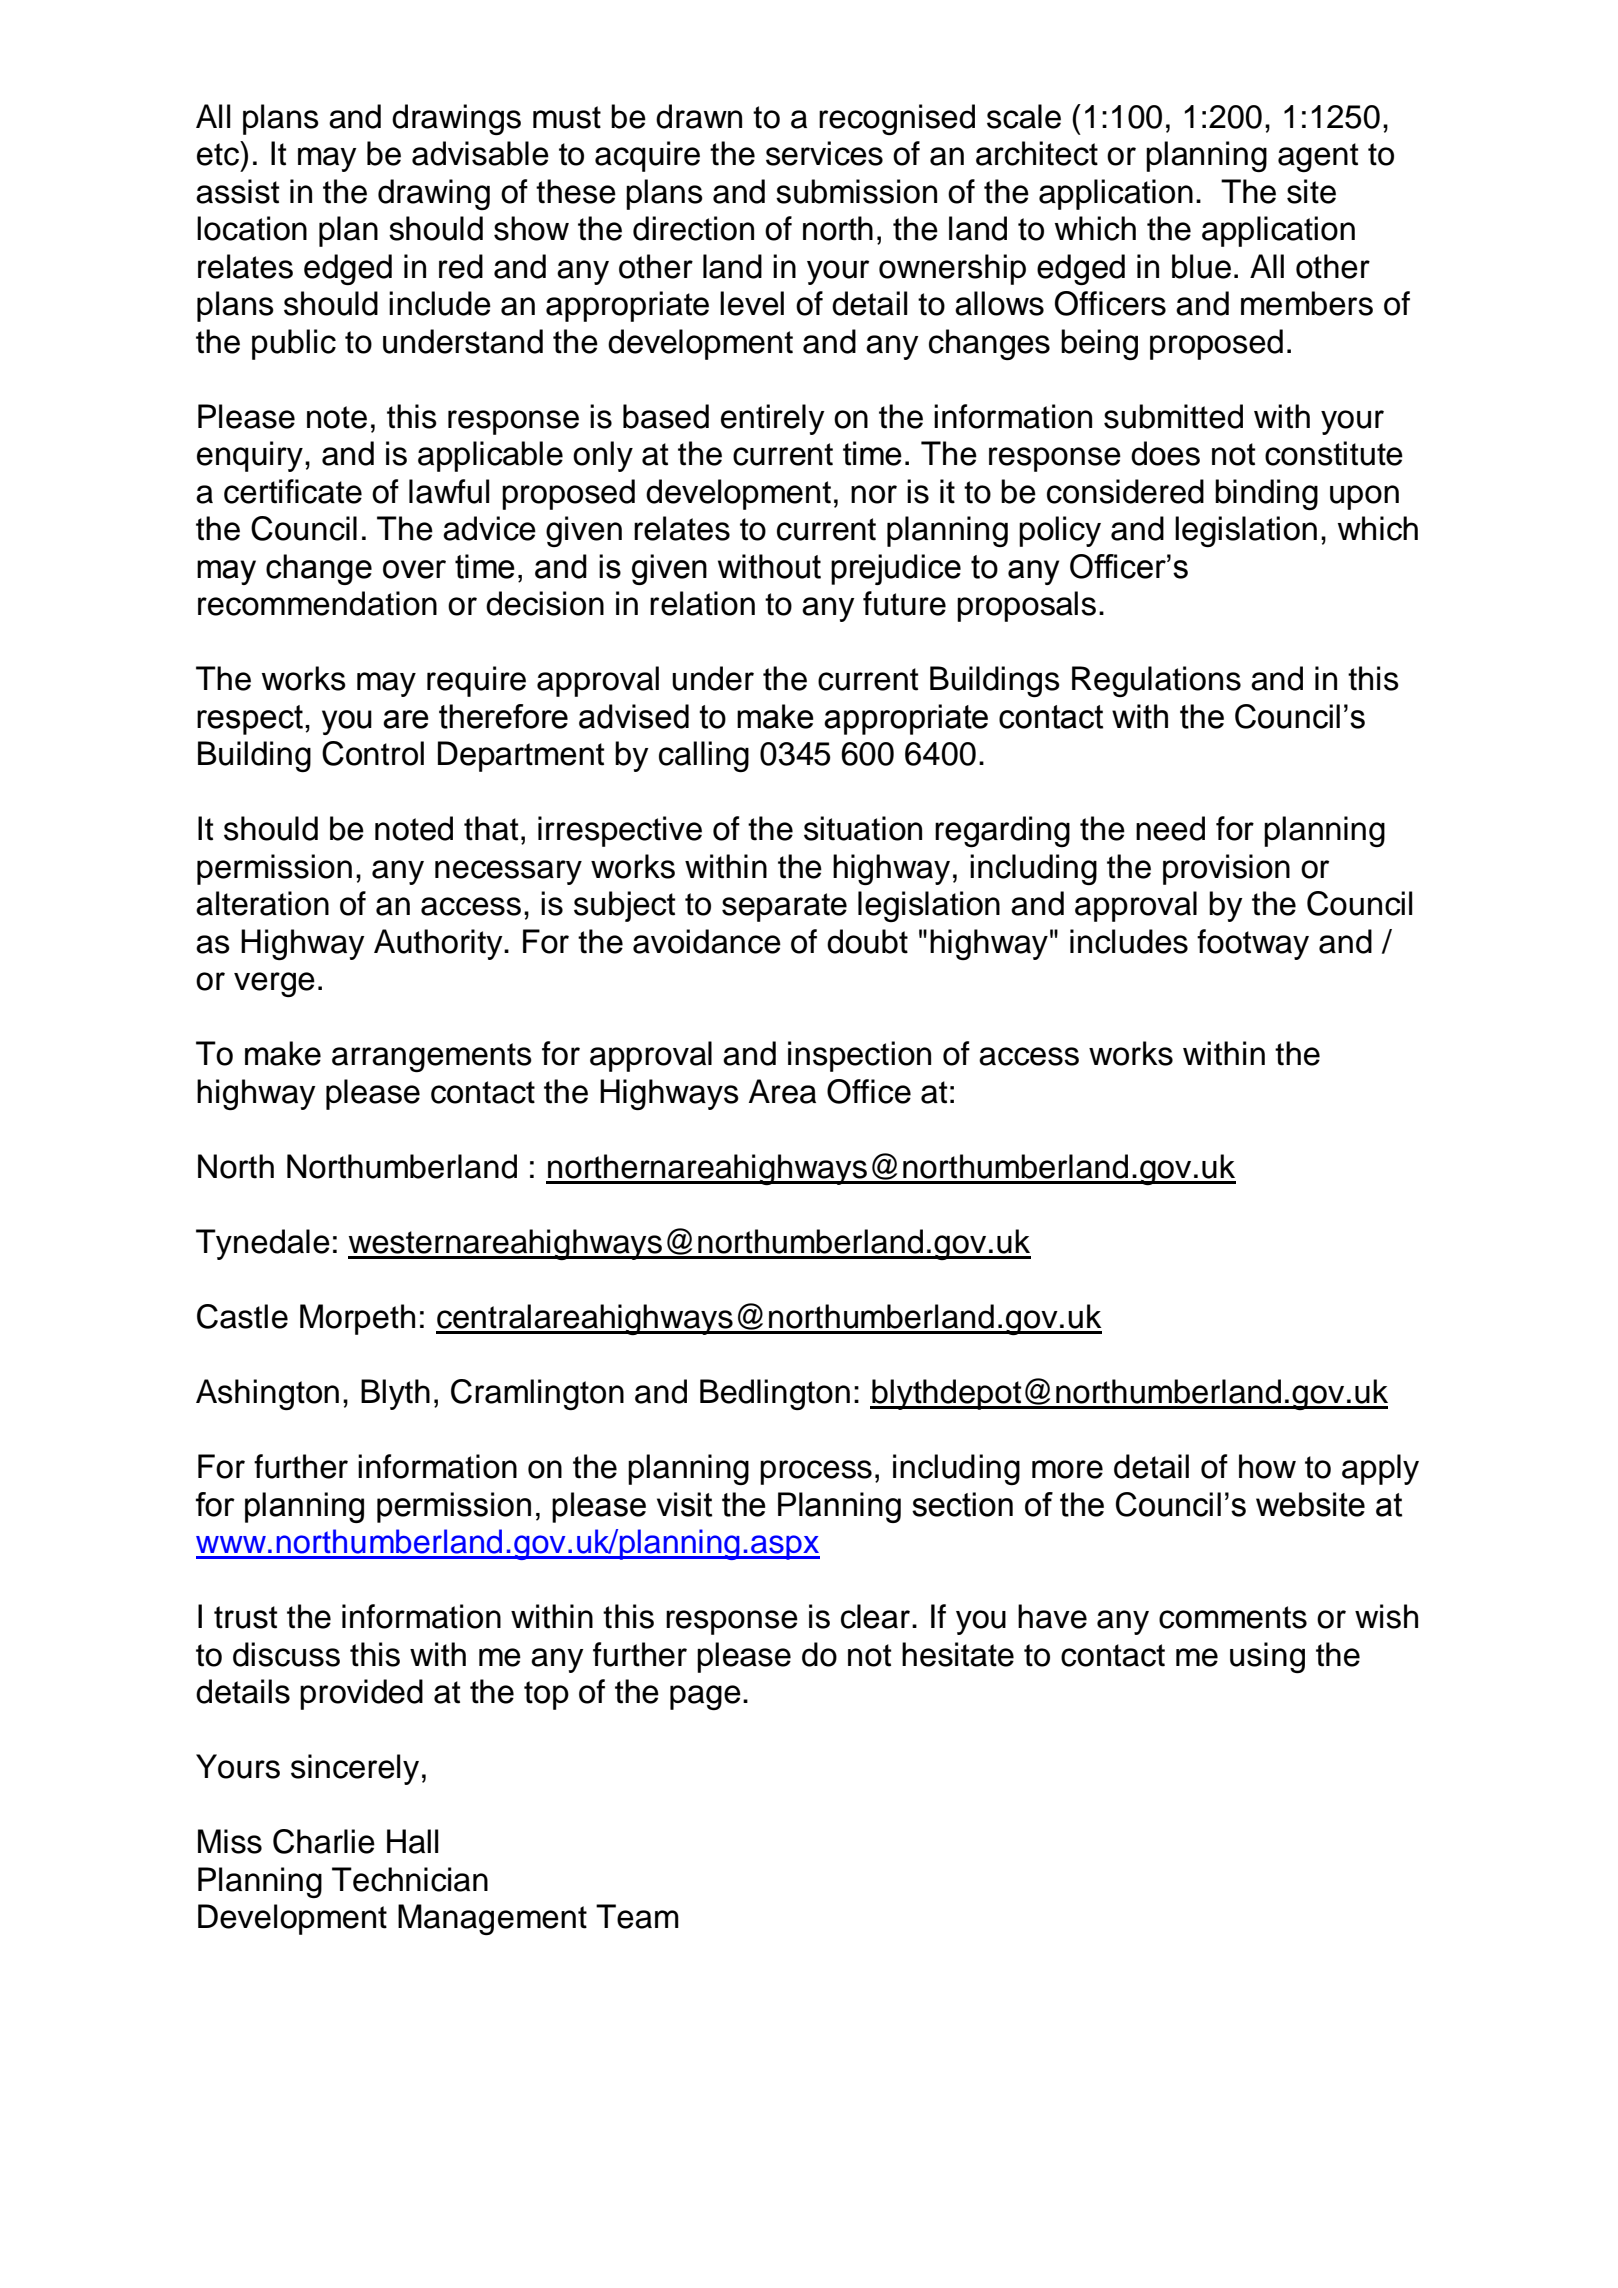  What do you see at coordinates (896, 569) in the screenshot?
I see `prejudice` at bounding box center [896, 569].
